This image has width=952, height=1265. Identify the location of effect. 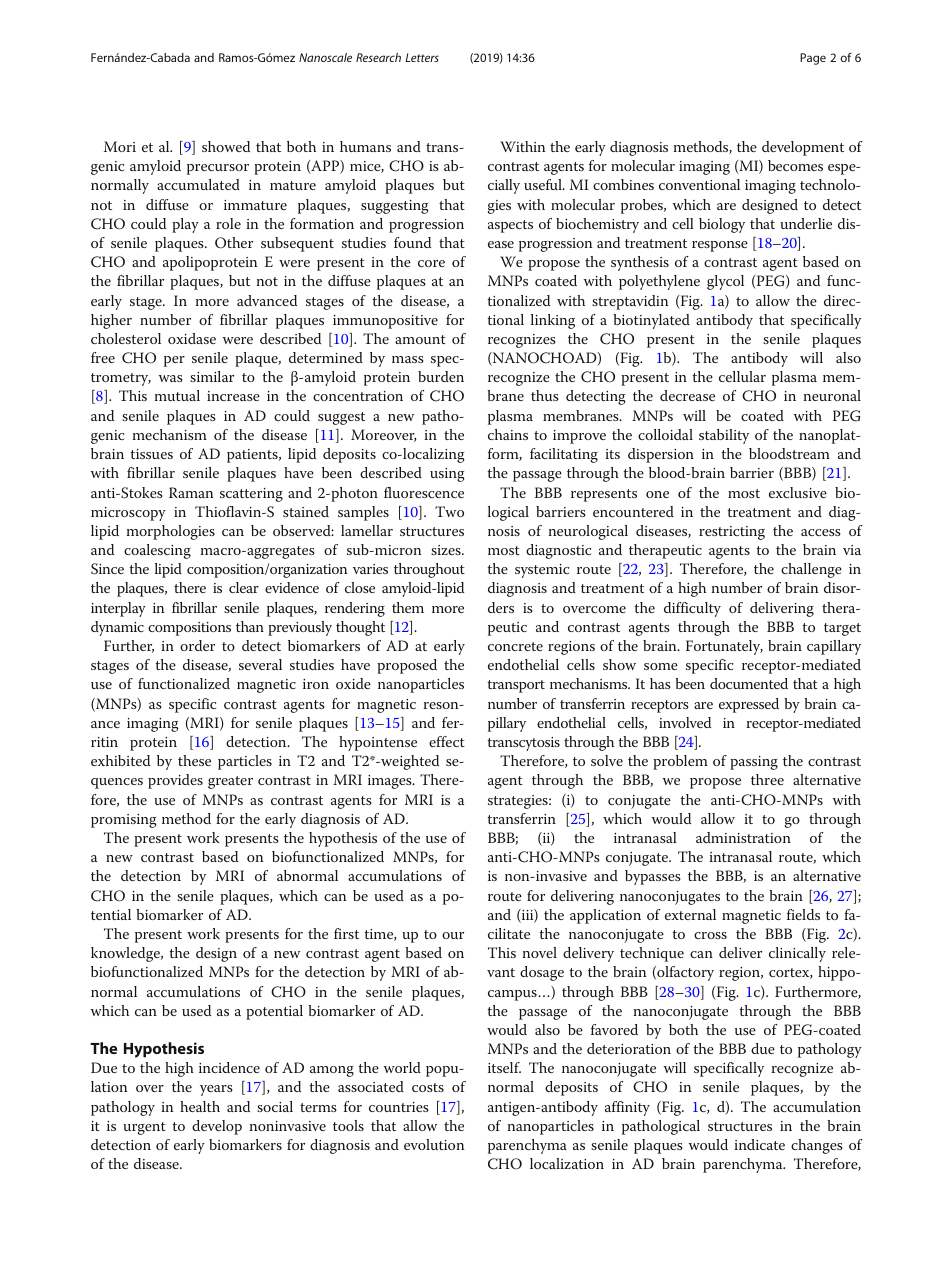
(447, 741).
